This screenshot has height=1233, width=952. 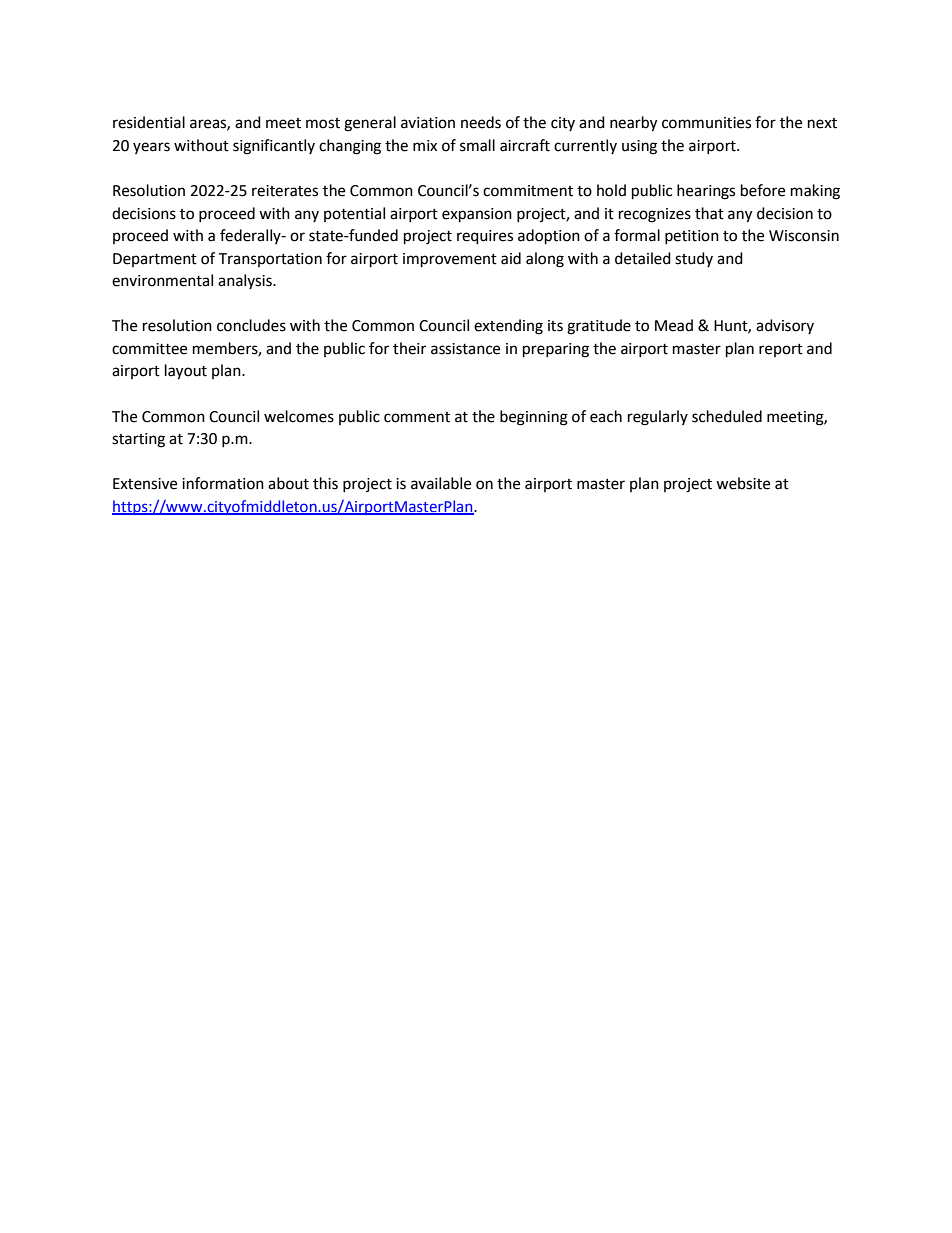 I want to click on advisory, so click(x=785, y=326).
